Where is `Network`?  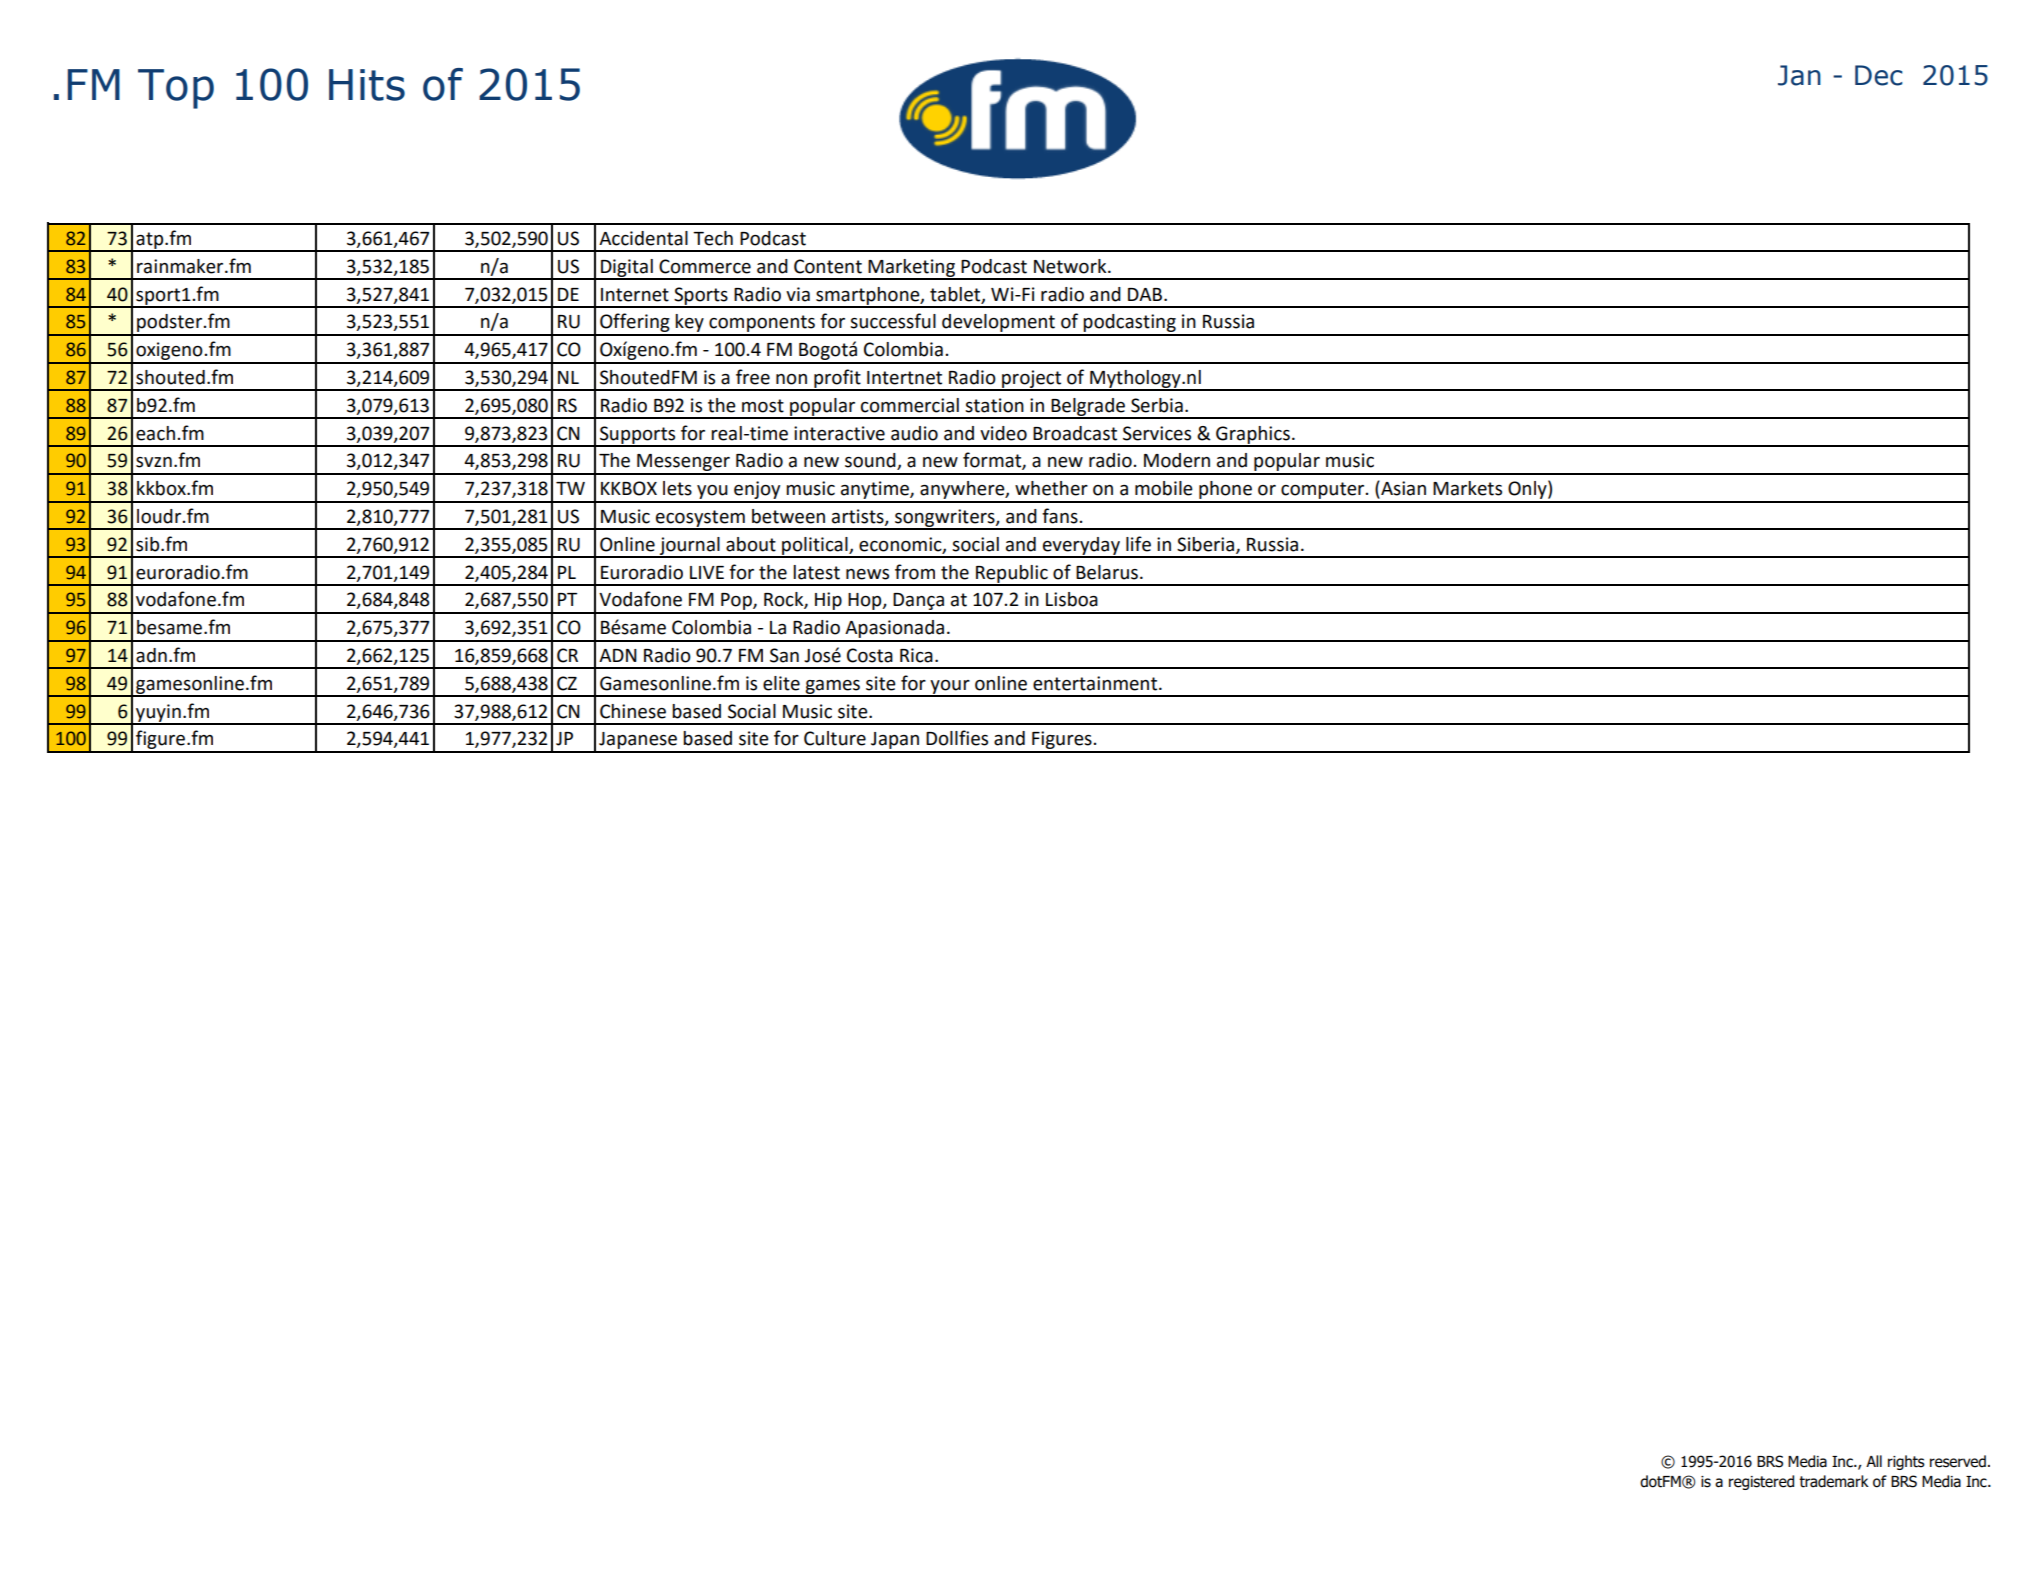
Network is located at coordinates (1071, 266).
